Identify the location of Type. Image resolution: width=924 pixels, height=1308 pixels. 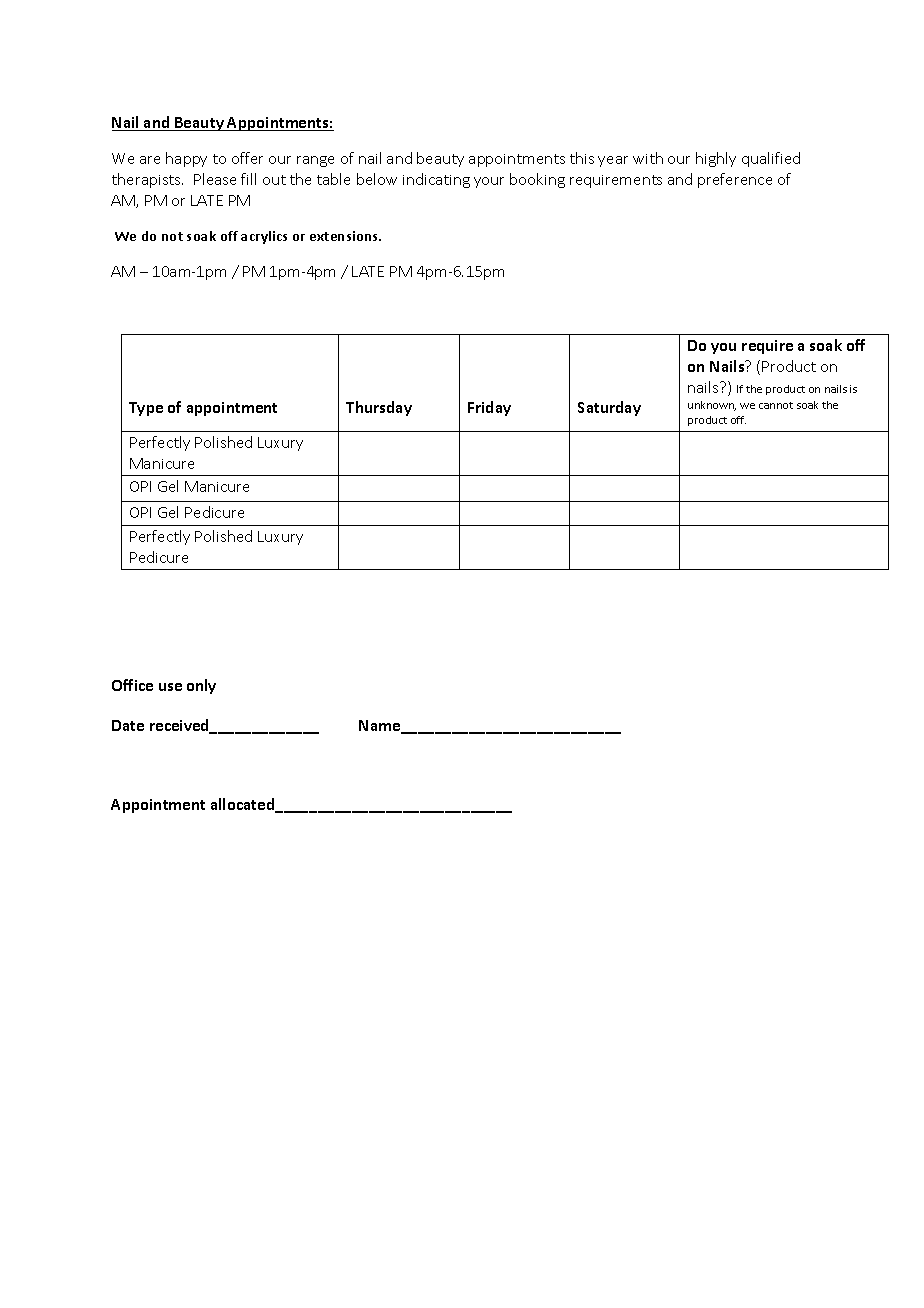
(146, 409).
